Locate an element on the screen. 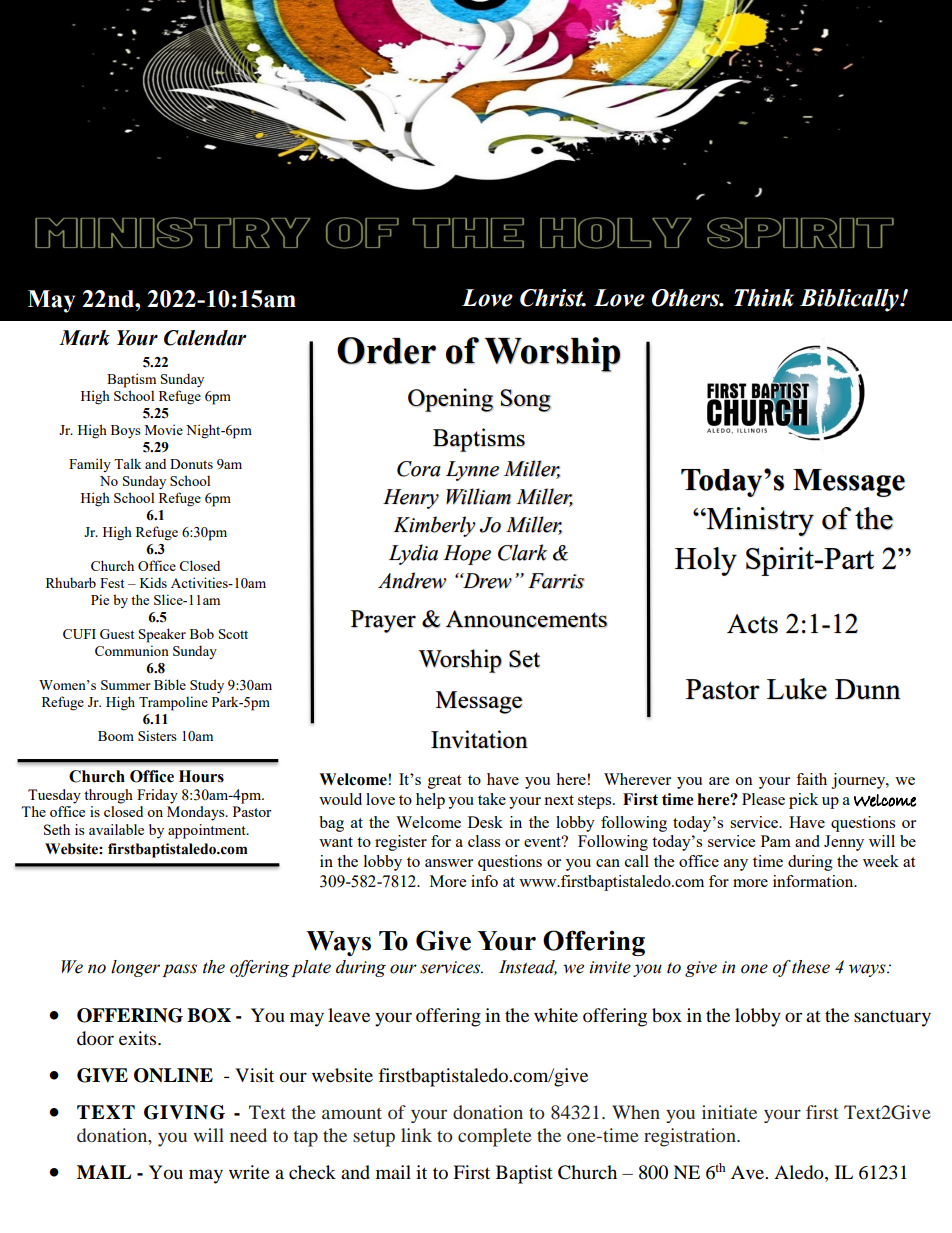 The height and width of the screenshot is (1233, 952). Talk is located at coordinates (127, 463).
